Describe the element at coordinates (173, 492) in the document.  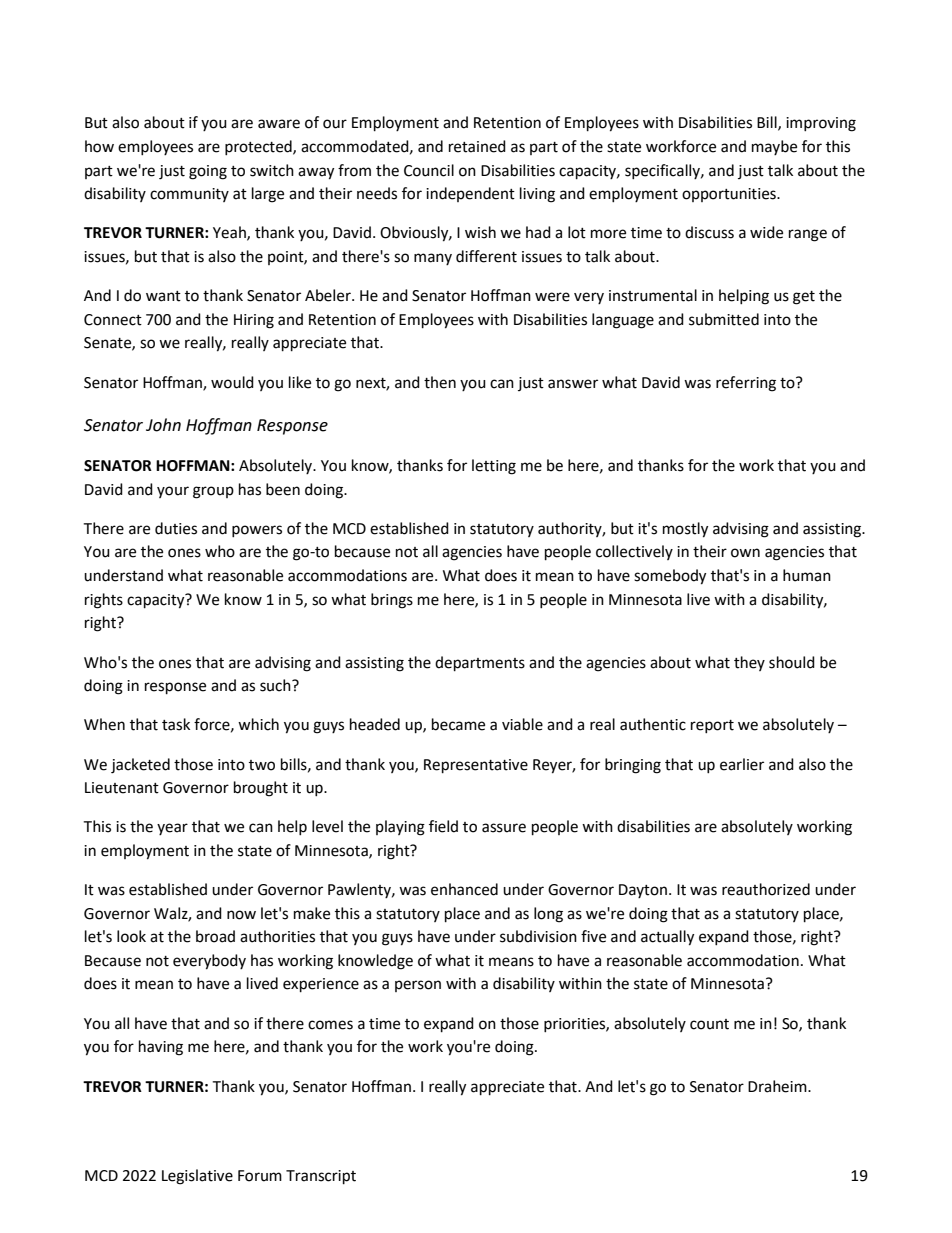
I see `your` at that location.
